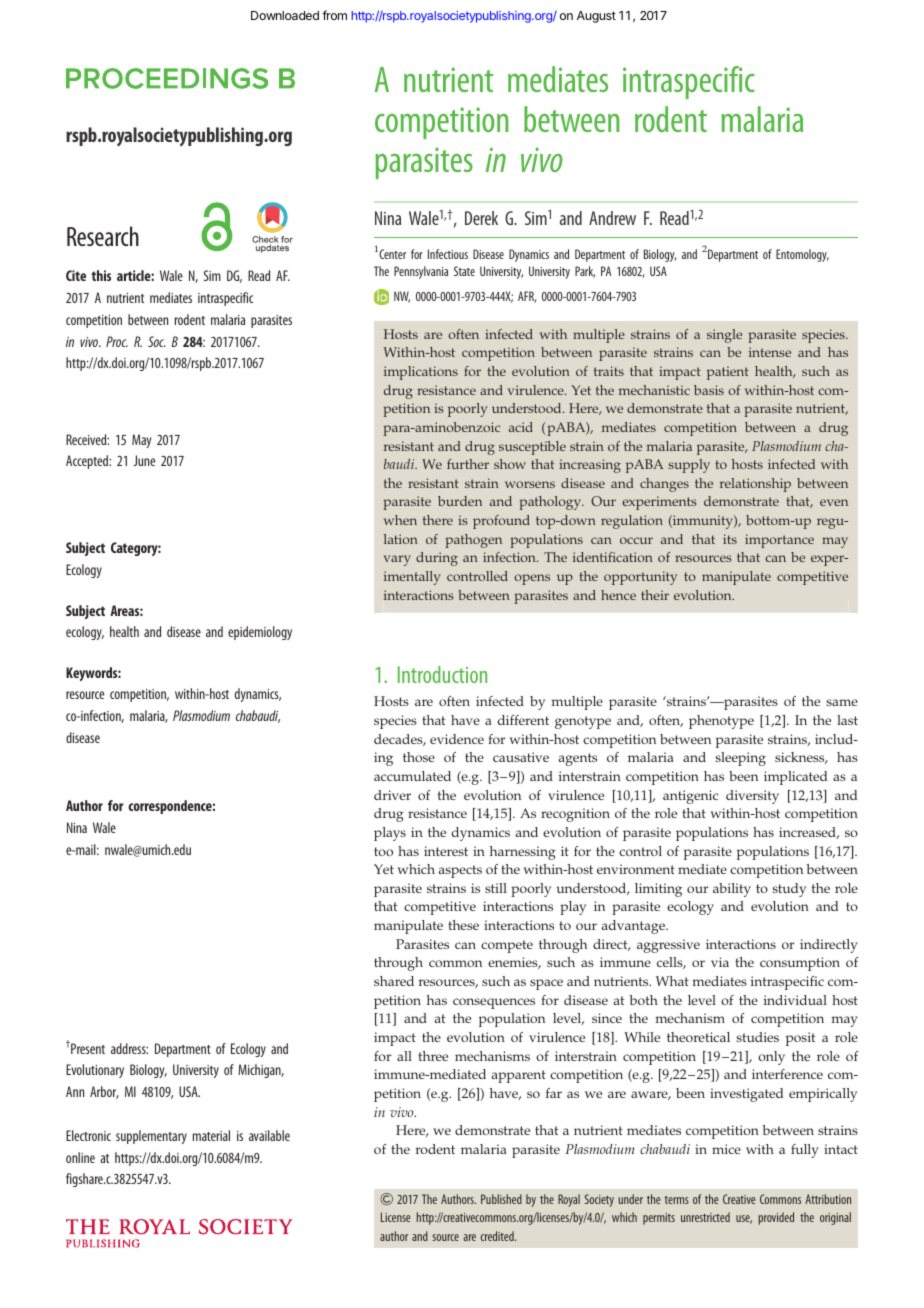 Image resolution: width=924 pixels, height=1308 pixels. I want to click on August, so click(596, 17).
